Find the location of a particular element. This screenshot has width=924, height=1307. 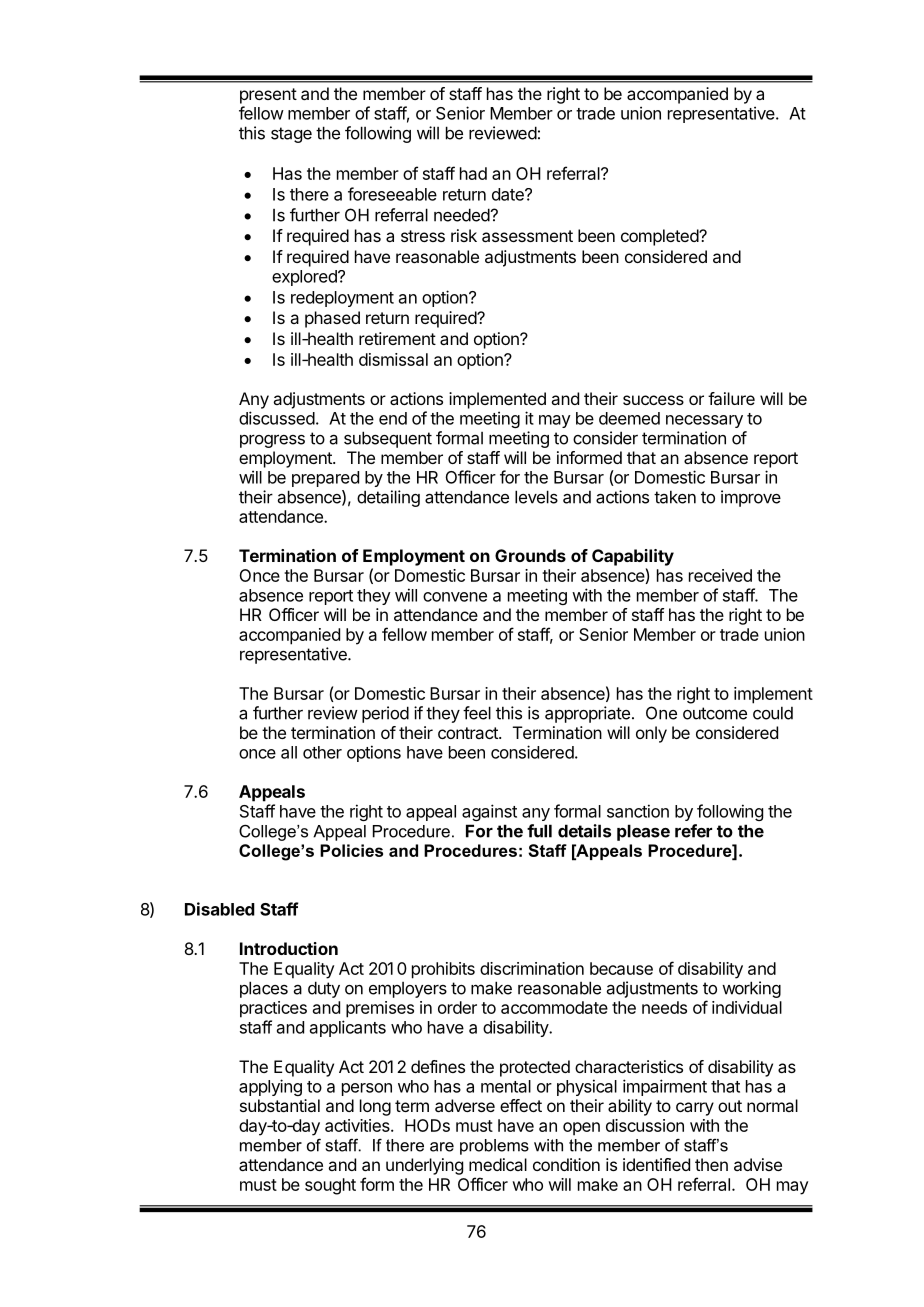

all is located at coordinates (289, 752).
